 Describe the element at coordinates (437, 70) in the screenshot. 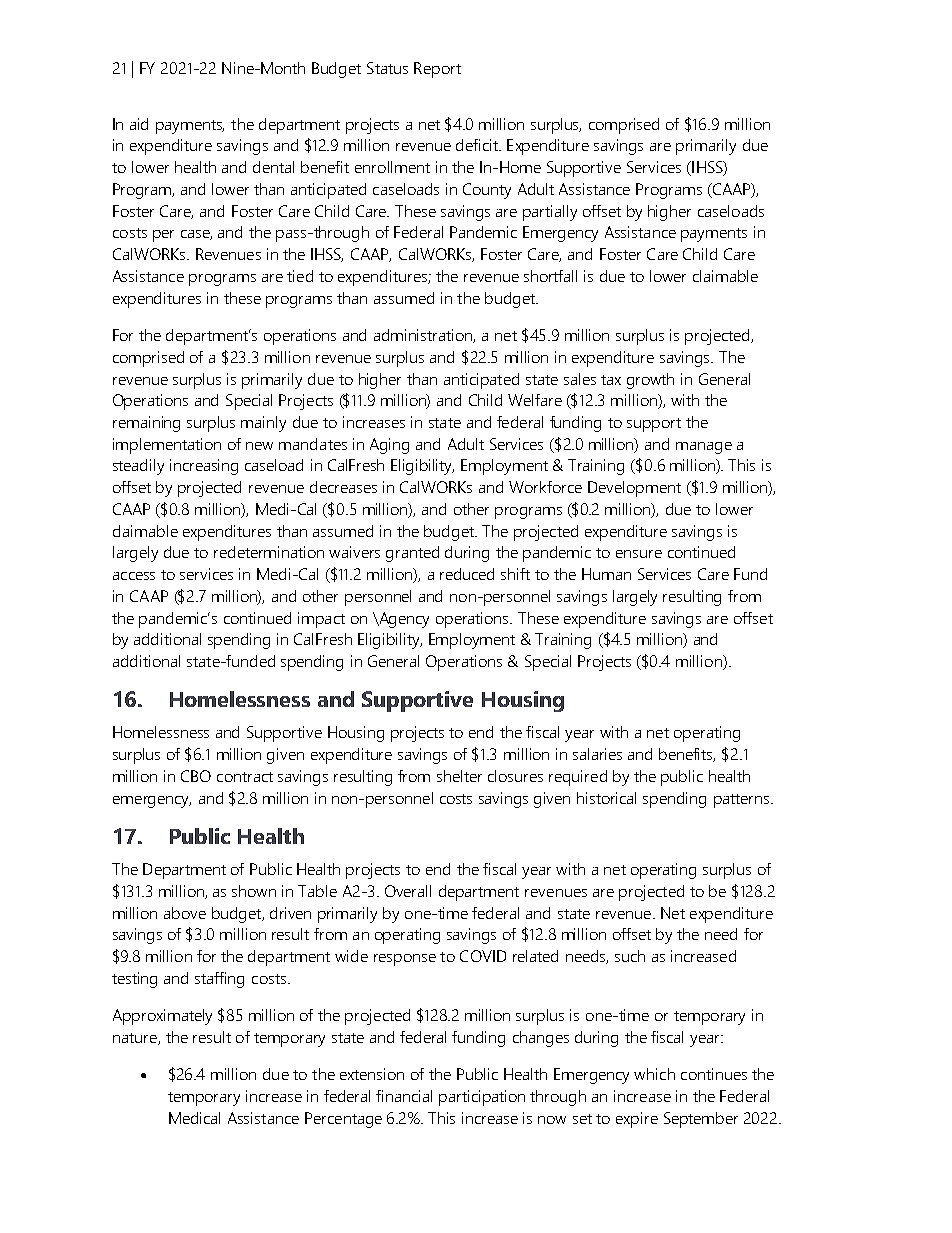

I see `Report` at that location.
